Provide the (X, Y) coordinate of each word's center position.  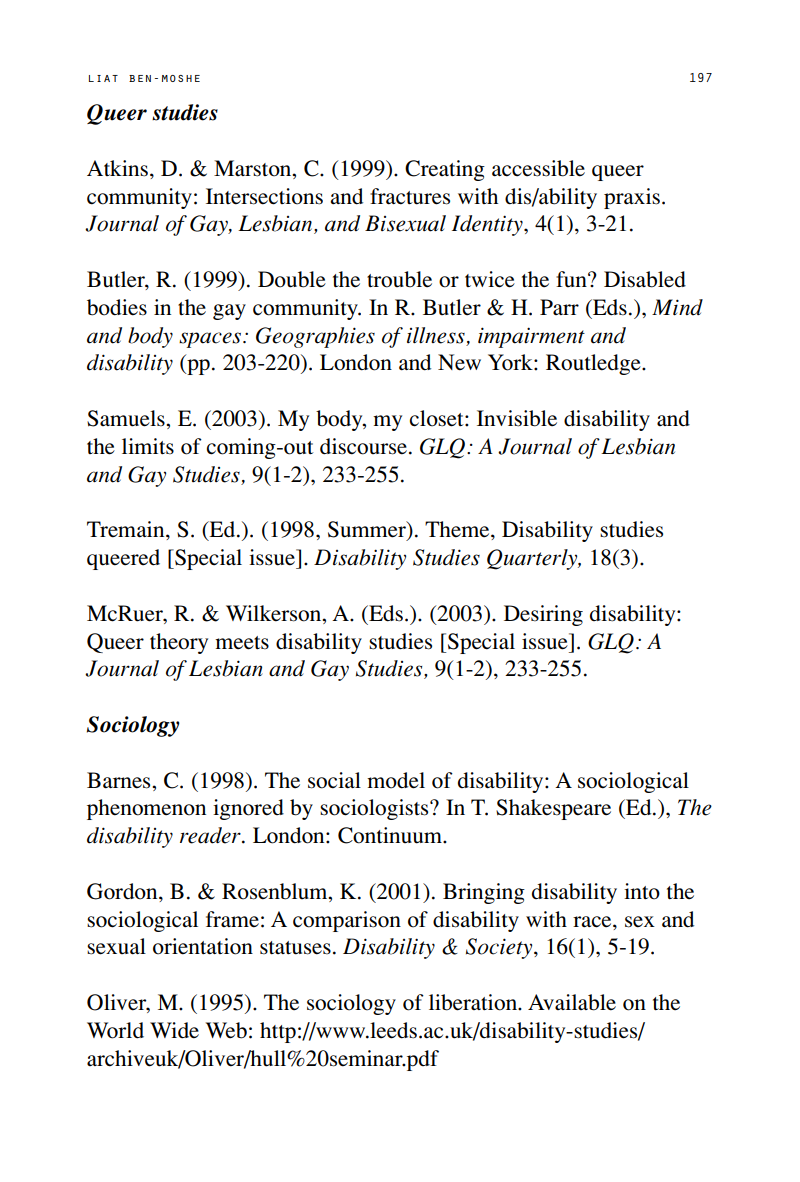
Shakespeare (553, 809)
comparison (347, 921)
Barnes (120, 780)
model (396, 780)
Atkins (117, 168)
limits (148, 446)
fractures (410, 196)
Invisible (517, 418)
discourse (363, 446)
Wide (174, 1030)
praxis (632, 198)
